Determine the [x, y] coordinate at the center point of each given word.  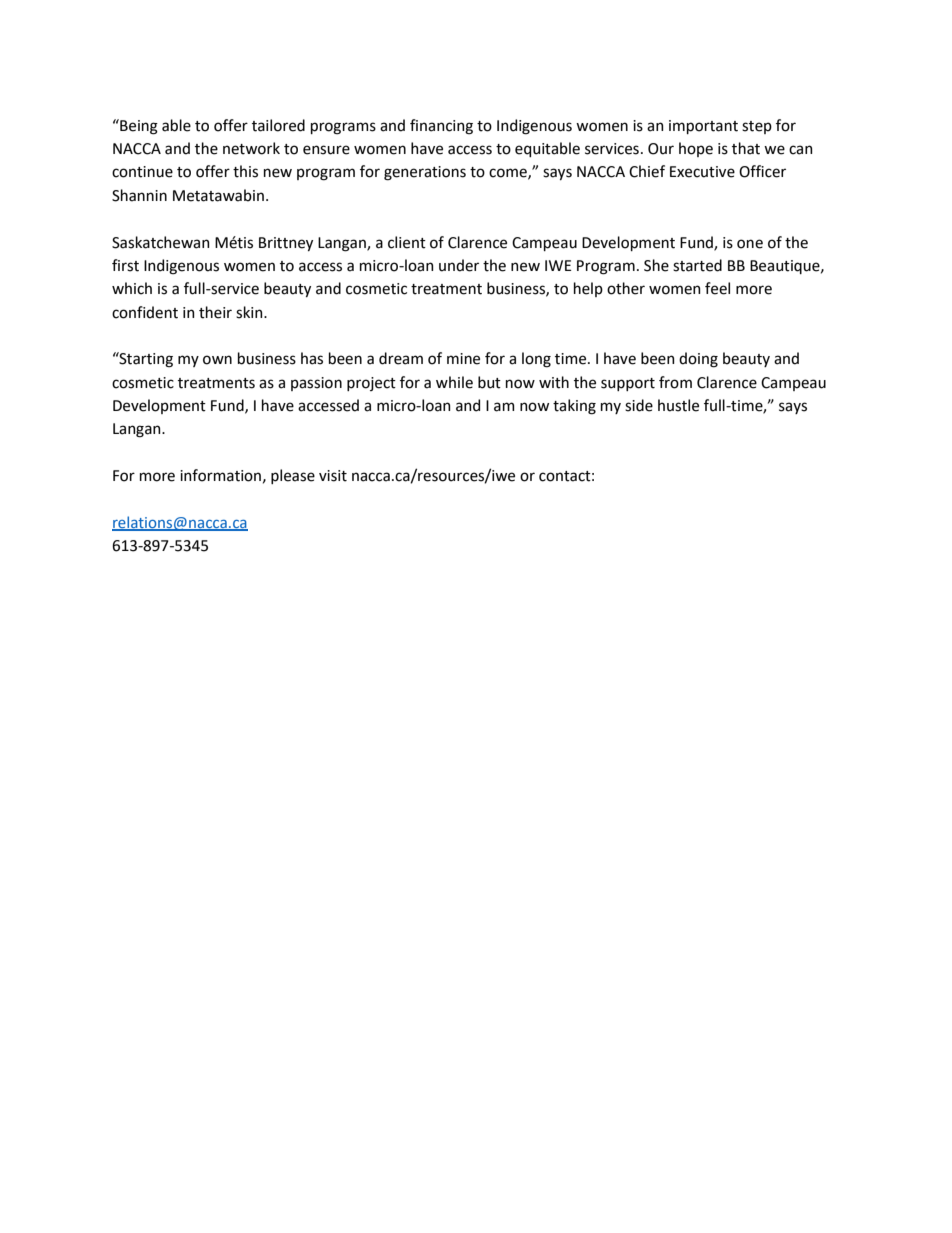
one [750, 244]
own [217, 360]
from [675, 382]
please [293, 476]
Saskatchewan [161, 242]
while [454, 382]
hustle [678, 405]
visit [333, 476]
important [703, 127]
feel [717, 288]
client [407, 242]
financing [441, 127]
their [215, 312]
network [251, 148]
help [588, 289]
